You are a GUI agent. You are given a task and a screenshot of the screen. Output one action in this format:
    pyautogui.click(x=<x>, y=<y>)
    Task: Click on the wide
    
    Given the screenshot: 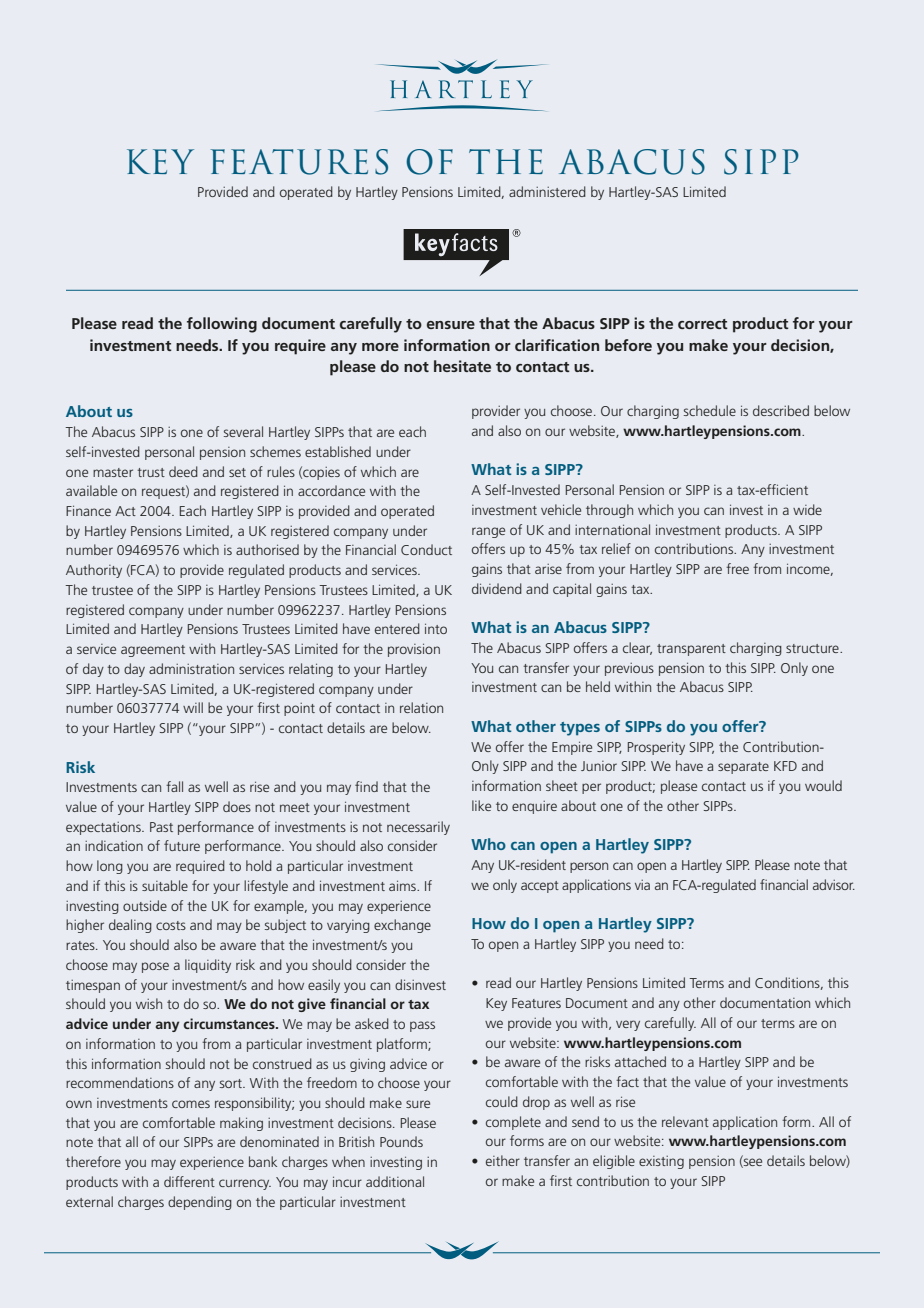 What is the action you would take?
    pyautogui.click(x=807, y=509)
